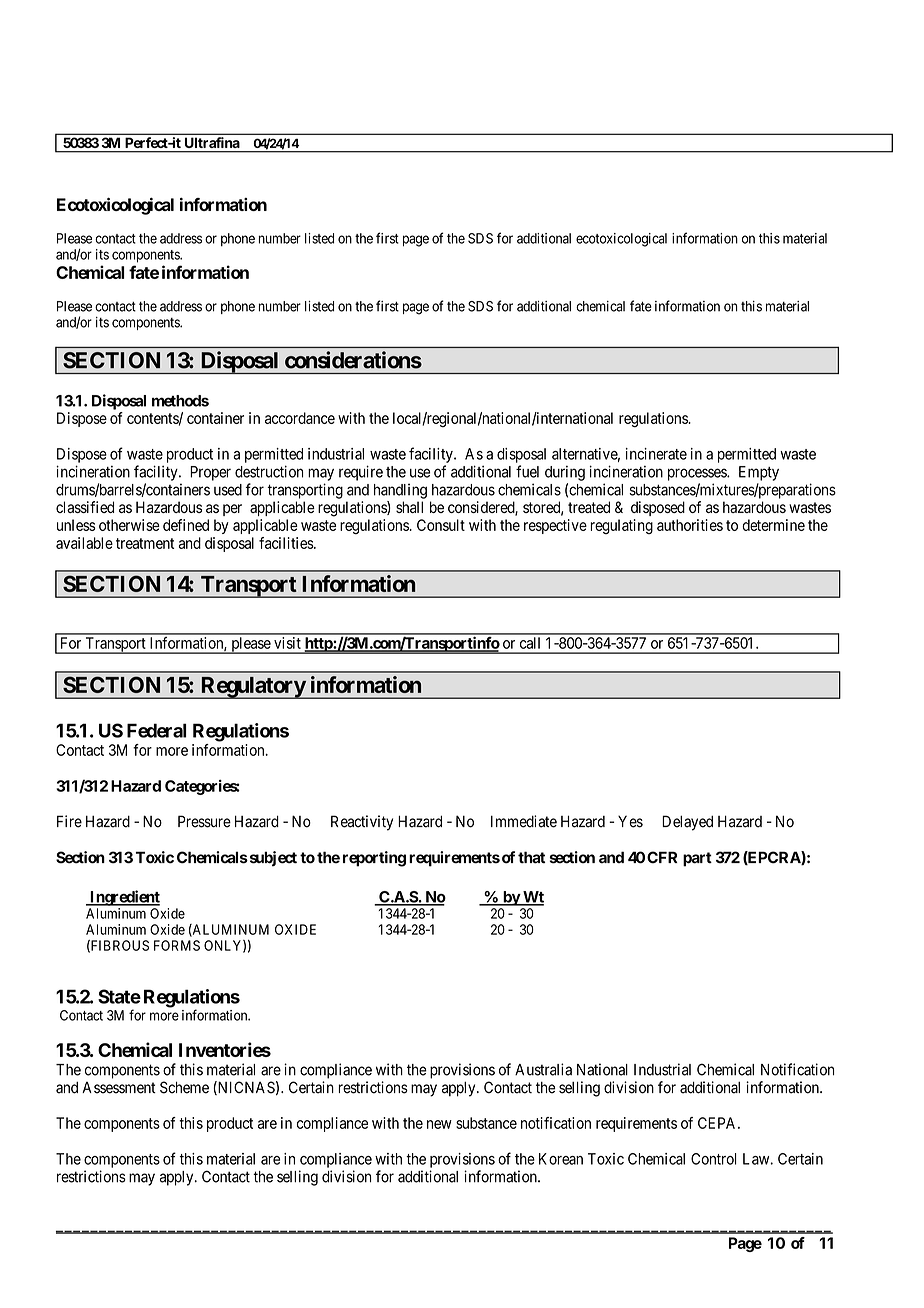 Image resolution: width=924 pixels, height=1308 pixels. Describe the element at coordinates (204, 821) in the screenshot. I see `Pressure` at that location.
